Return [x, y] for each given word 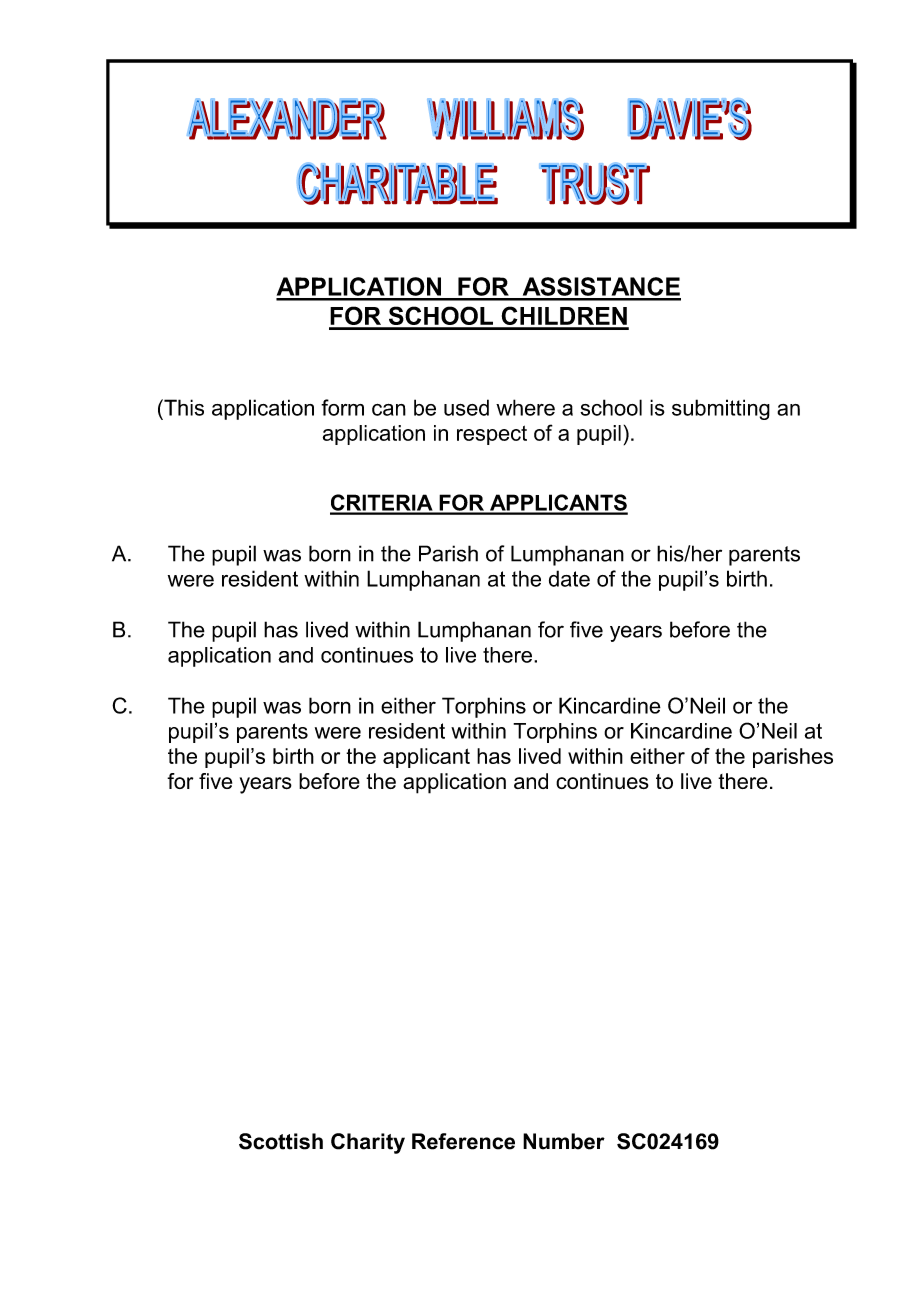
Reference [463, 1141]
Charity [368, 1143]
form [342, 407]
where [525, 407]
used [466, 407]
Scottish [281, 1141]
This [183, 407]
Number [564, 1141]
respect [492, 435]
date [569, 578]
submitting [721, 409]
